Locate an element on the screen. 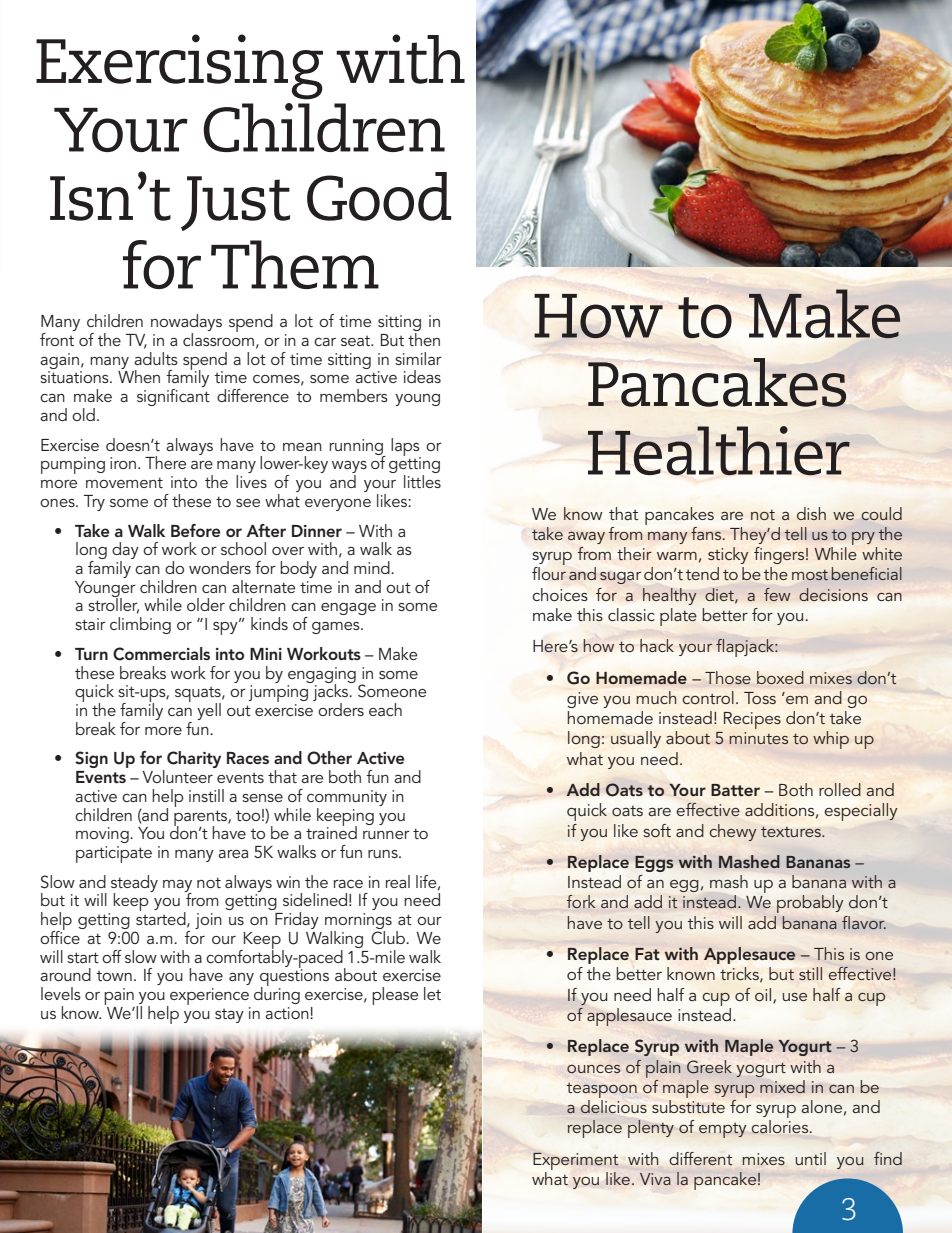 Image resolution: width=952 pixels, height=1233 pixels. then is located at coordinates (424, 339).
